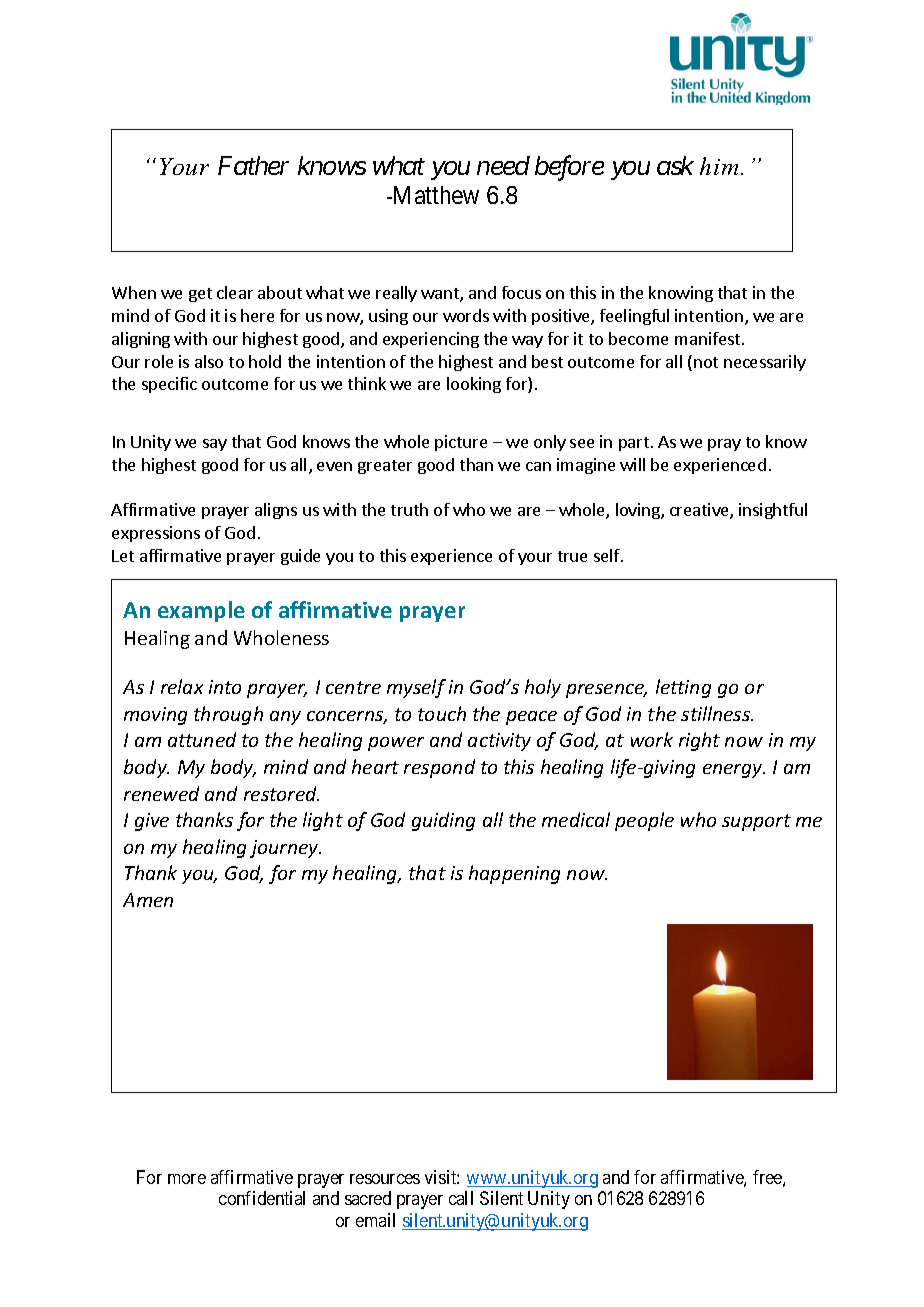 This image has width=924, height=1307. I want to click on need, so click(503, 165).
